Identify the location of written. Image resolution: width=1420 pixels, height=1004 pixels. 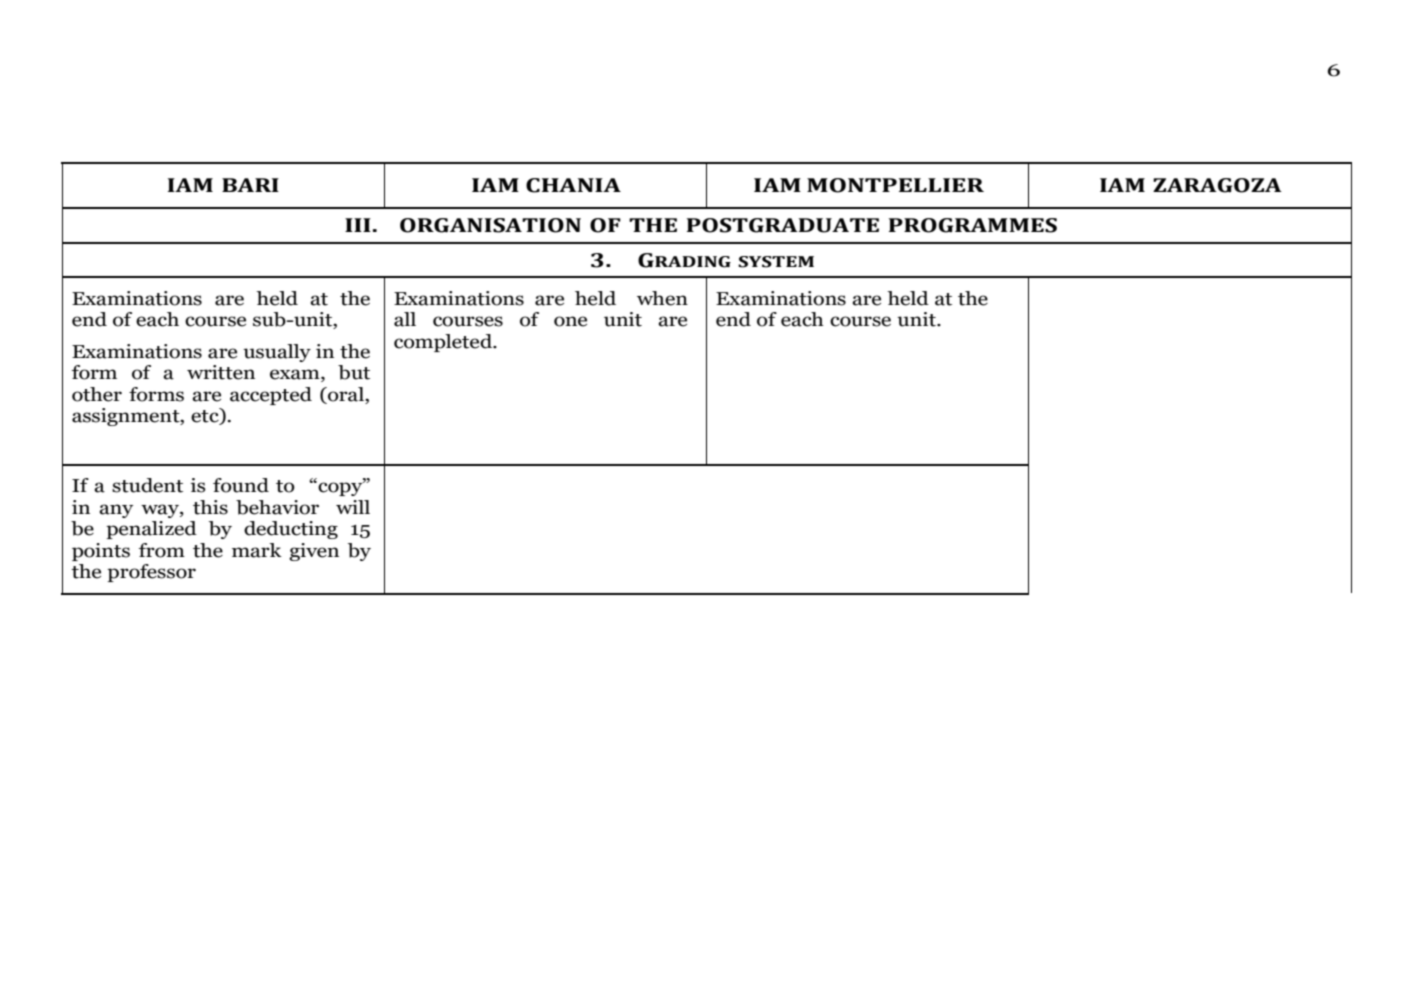
(221, 372).
